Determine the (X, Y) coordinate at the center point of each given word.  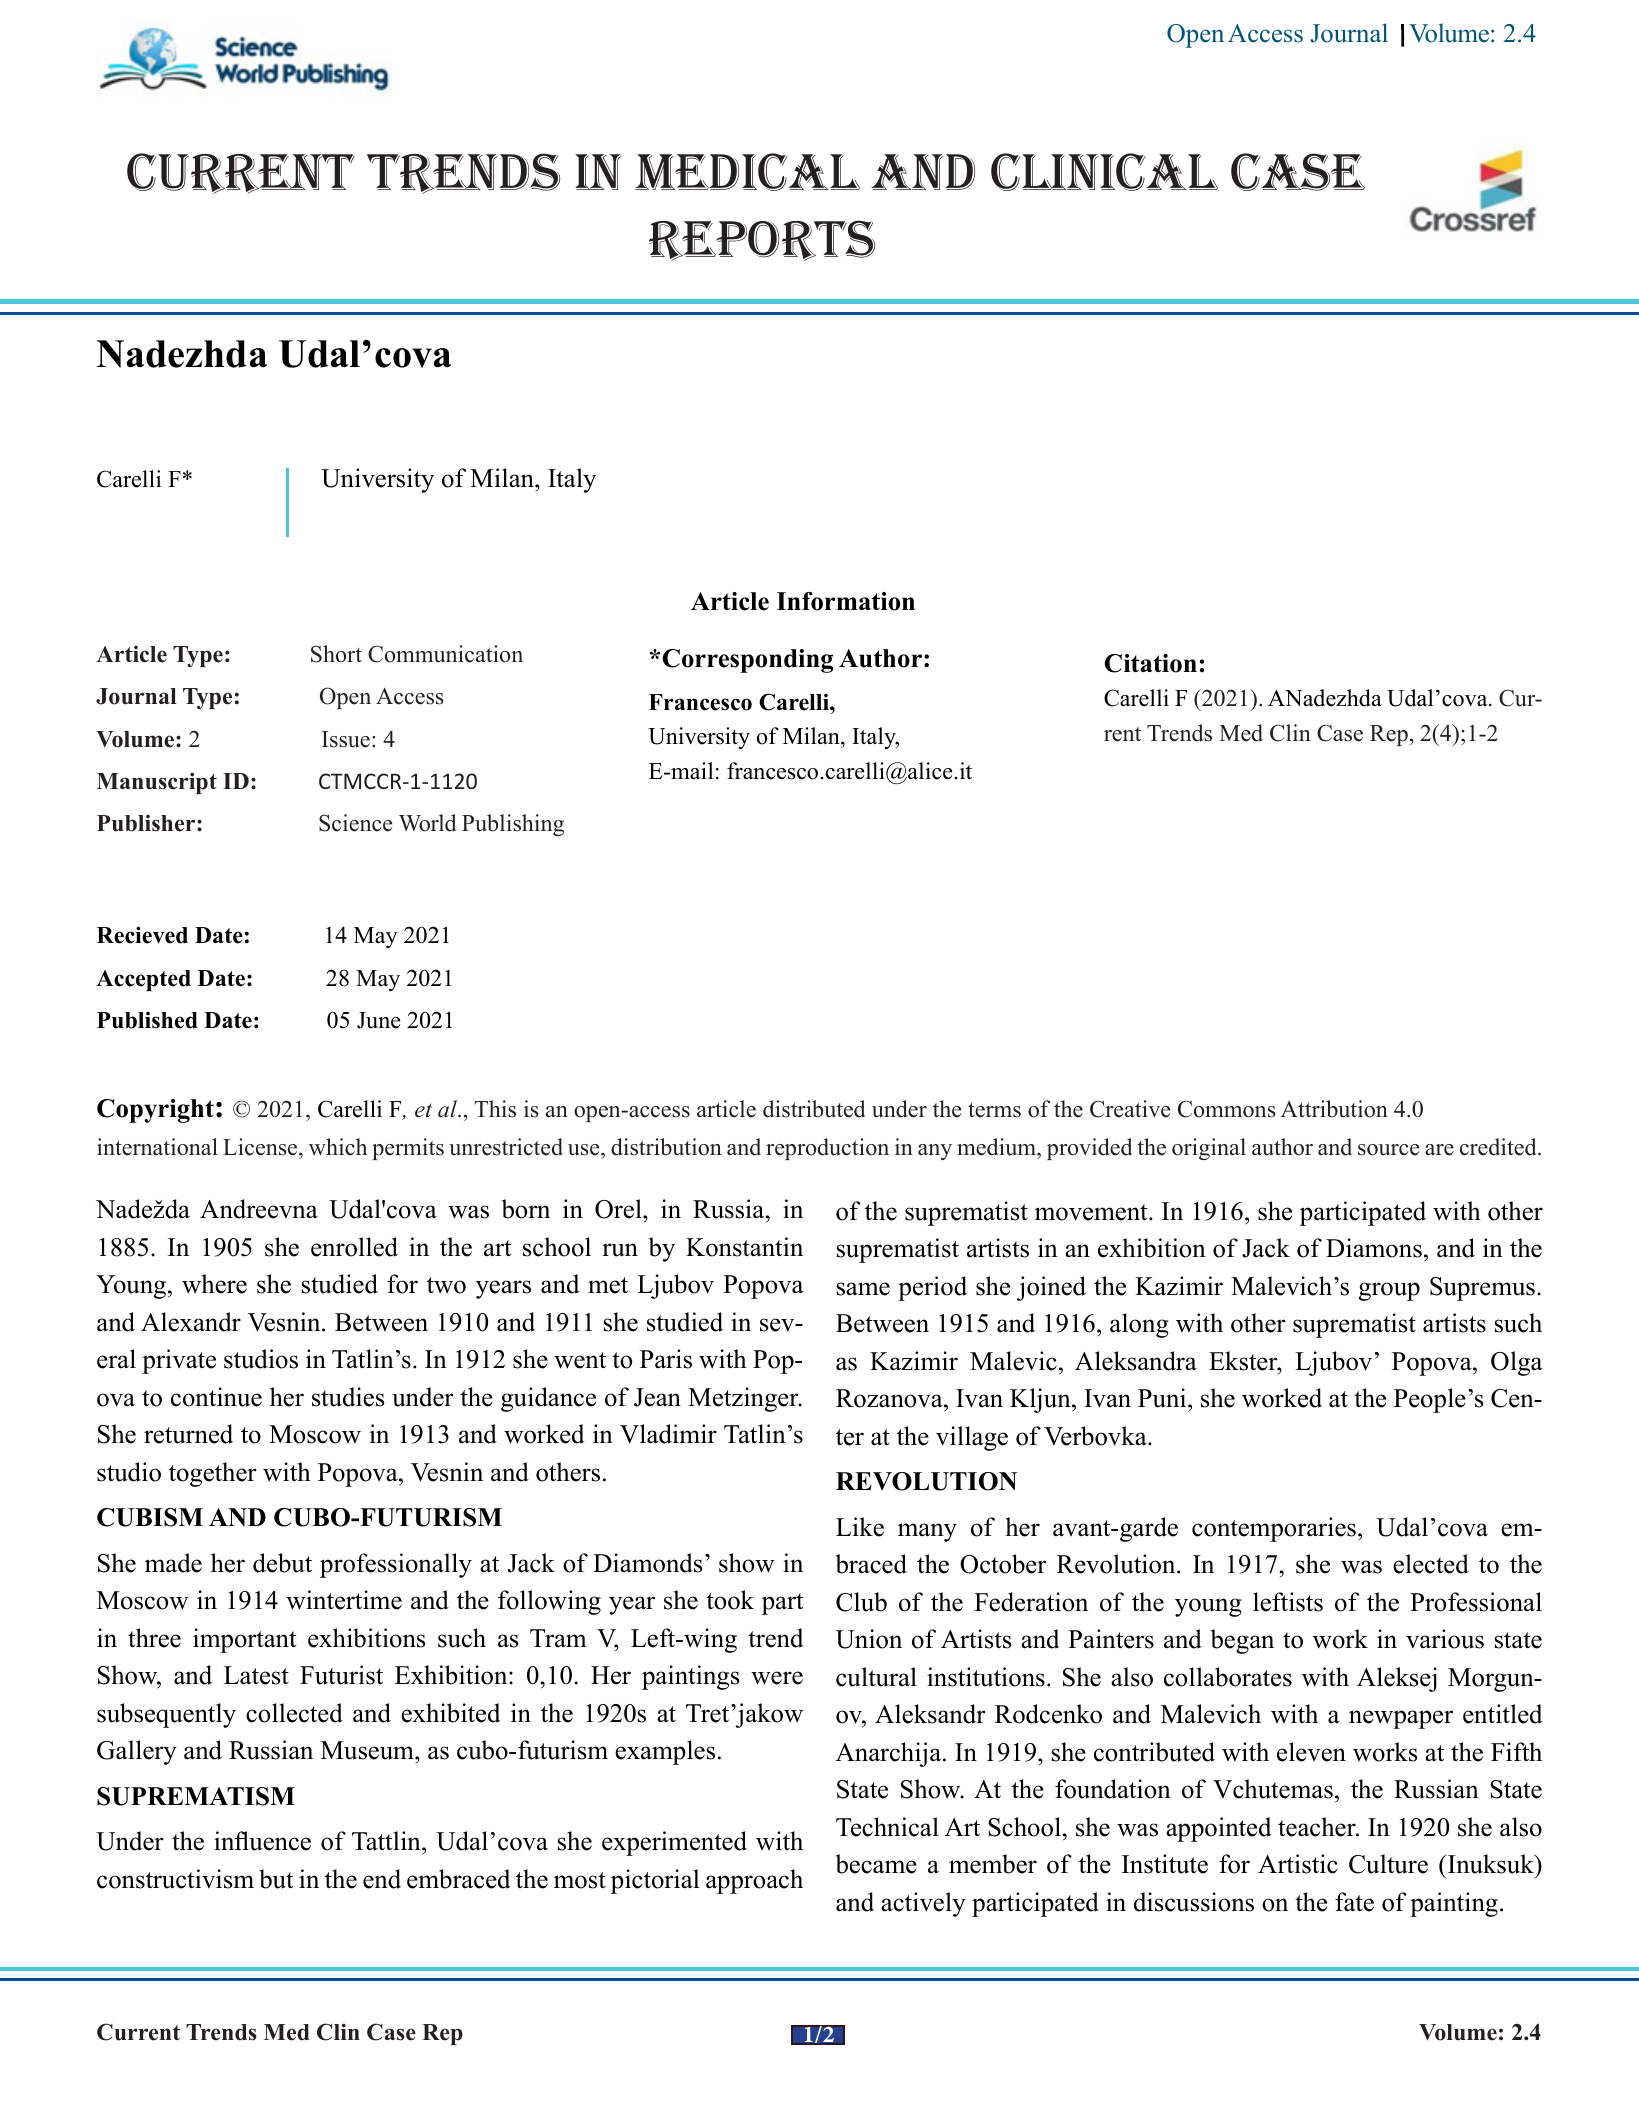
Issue (346, 739)
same (863, 1289)
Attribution (1334, 1109)
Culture (1388, 1864)
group (1389, 1291)
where (214, 1284)
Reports (762, 240)
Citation (1151, 663)
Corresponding (748, 661)
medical (747, 172)
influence (262, 1841)
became (876, 1864)
